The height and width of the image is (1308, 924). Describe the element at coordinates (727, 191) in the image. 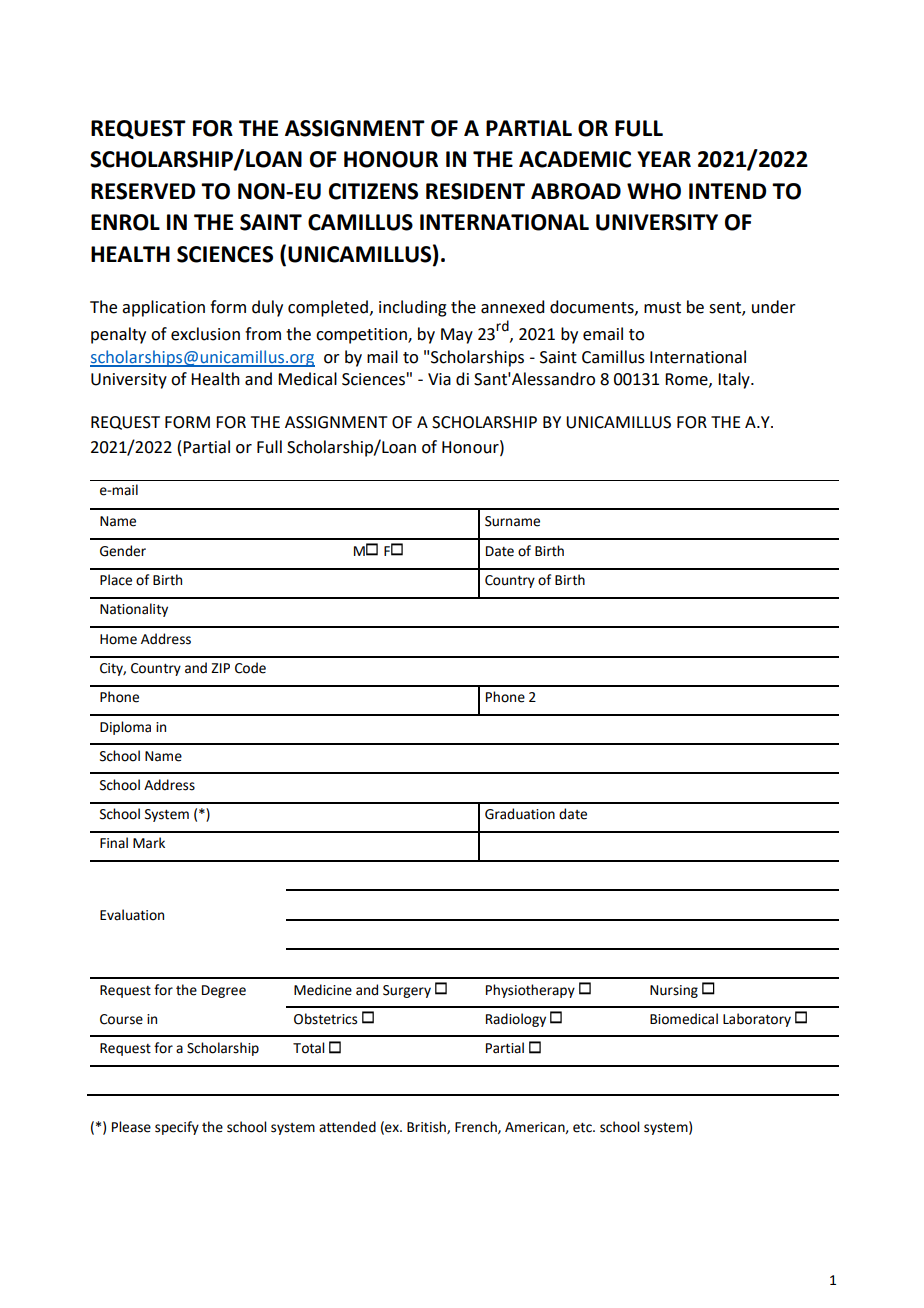

I see `INTEND` at that location.
